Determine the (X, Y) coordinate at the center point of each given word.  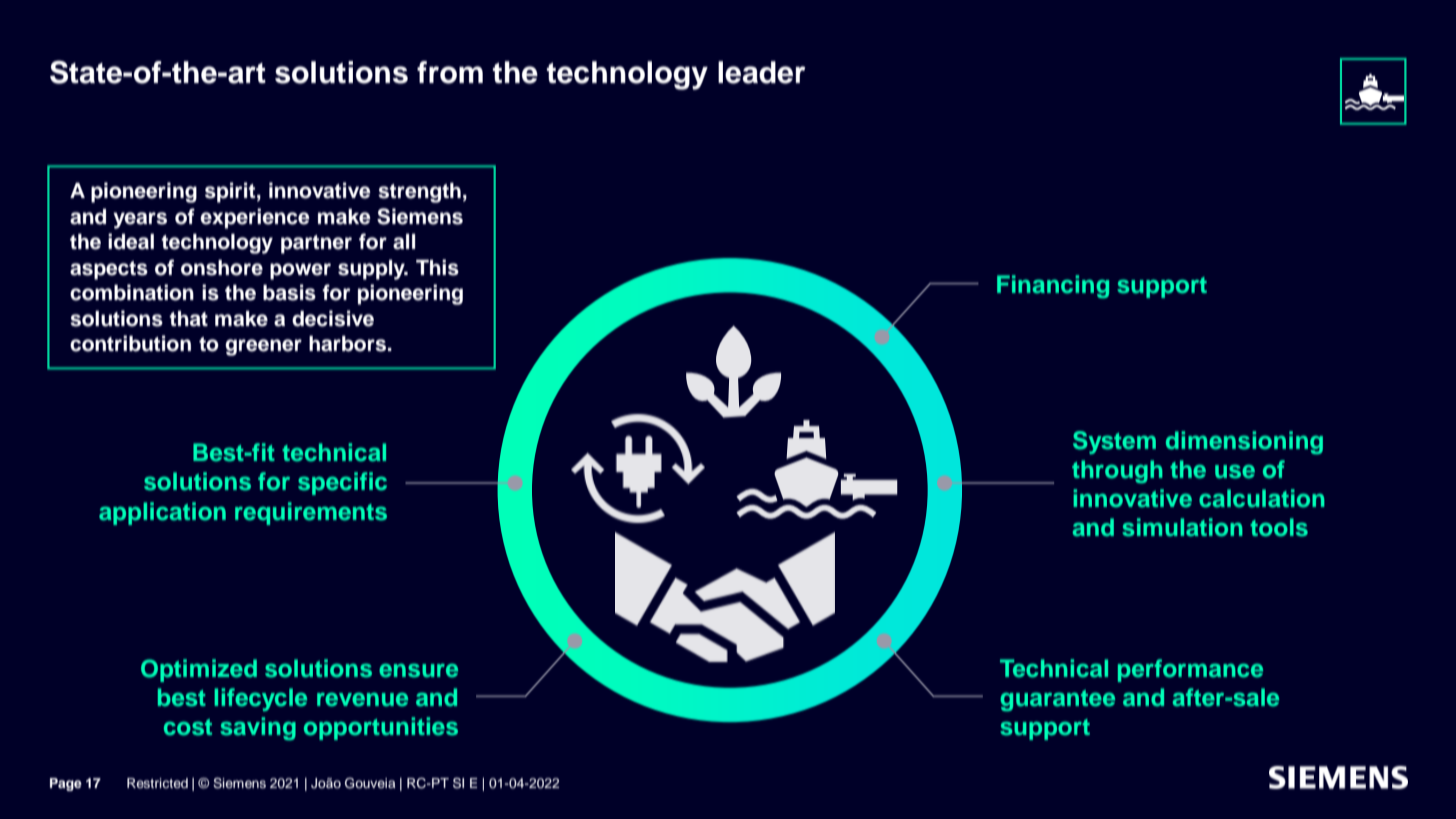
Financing (1053, 286)
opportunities (381, 728)
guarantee (1057, 700)
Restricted (157, 783)
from (450, 72)
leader (762, 72)
